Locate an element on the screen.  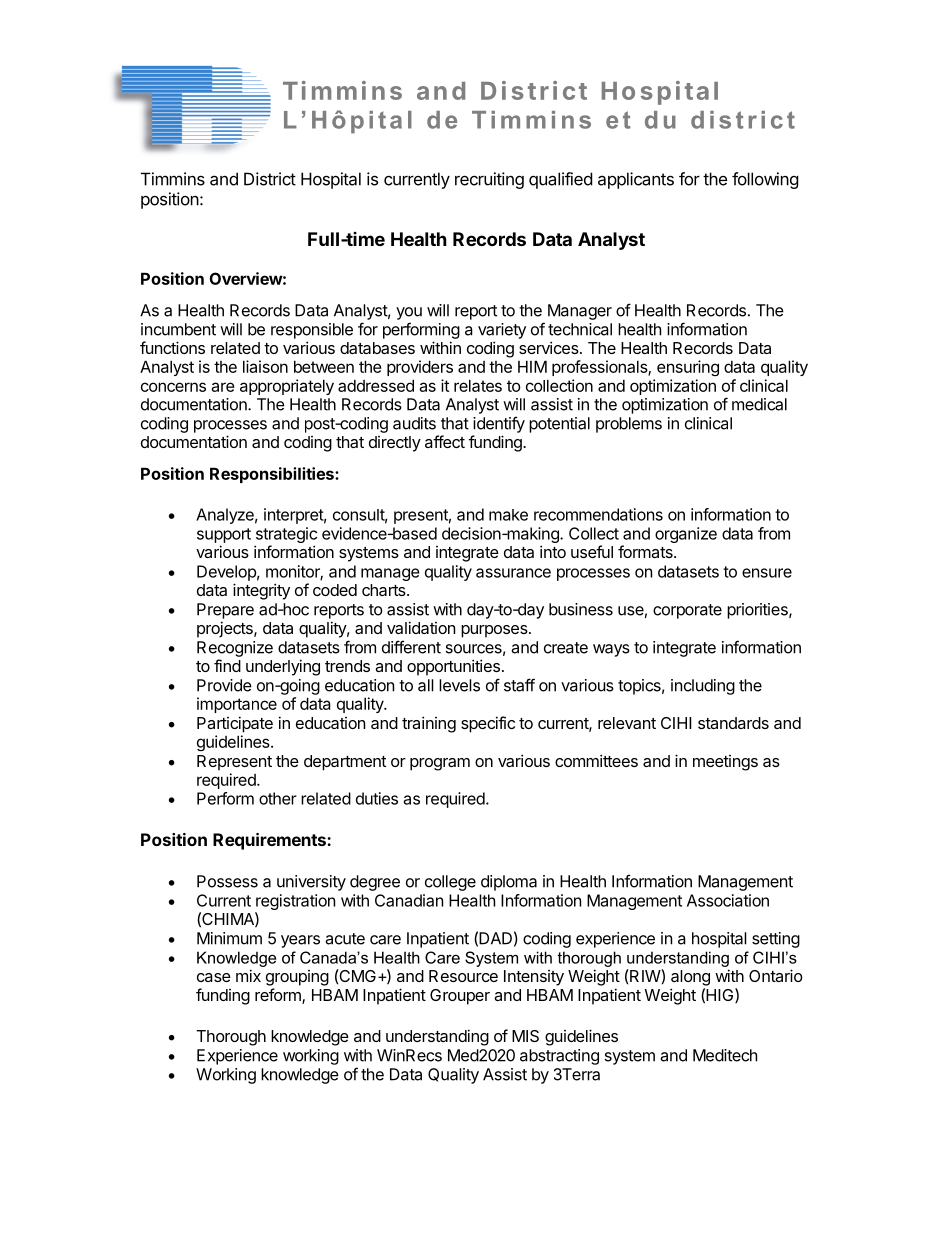
Prepare is located at coordinates (225, 611).
